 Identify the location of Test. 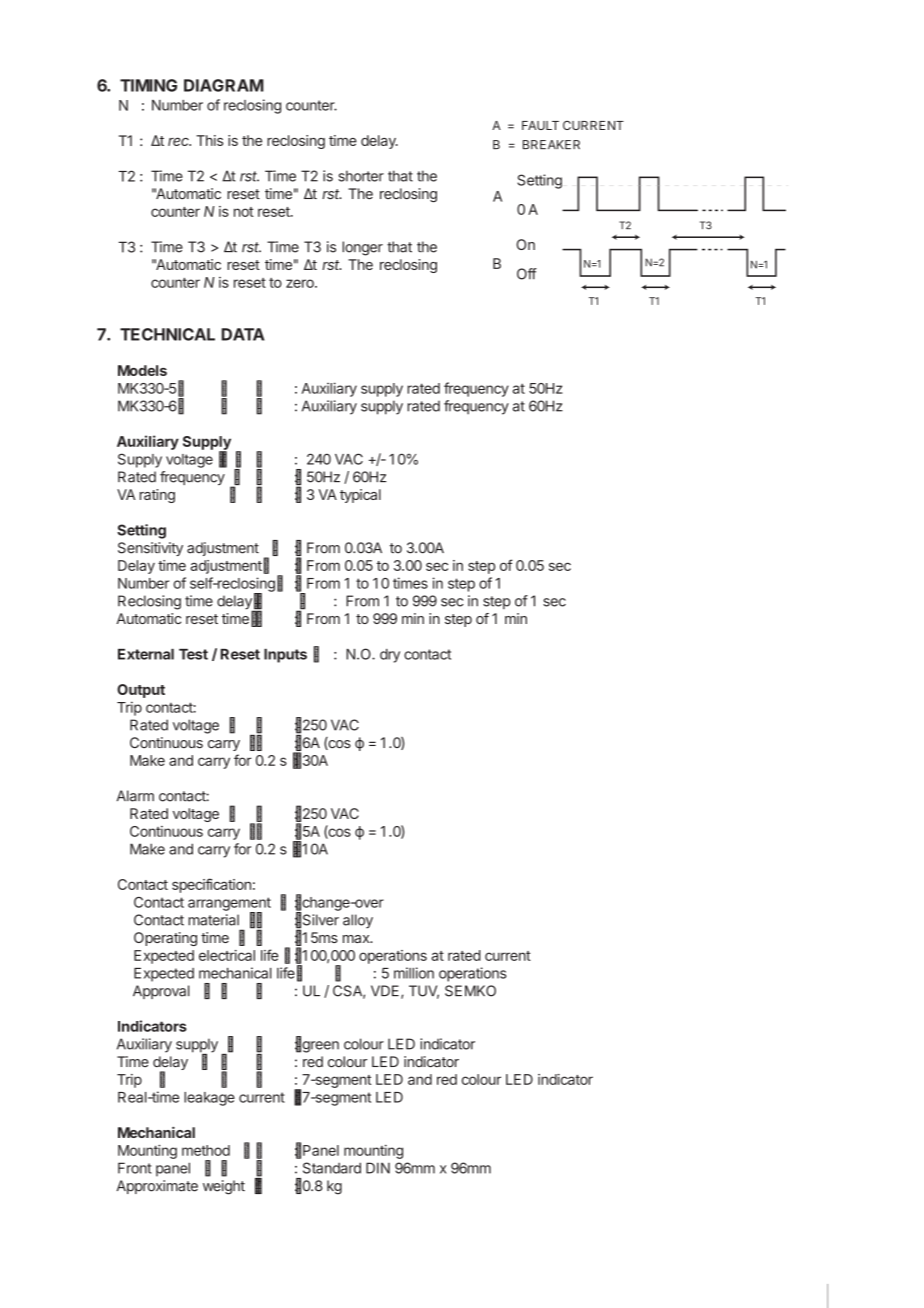
(193, 654).
